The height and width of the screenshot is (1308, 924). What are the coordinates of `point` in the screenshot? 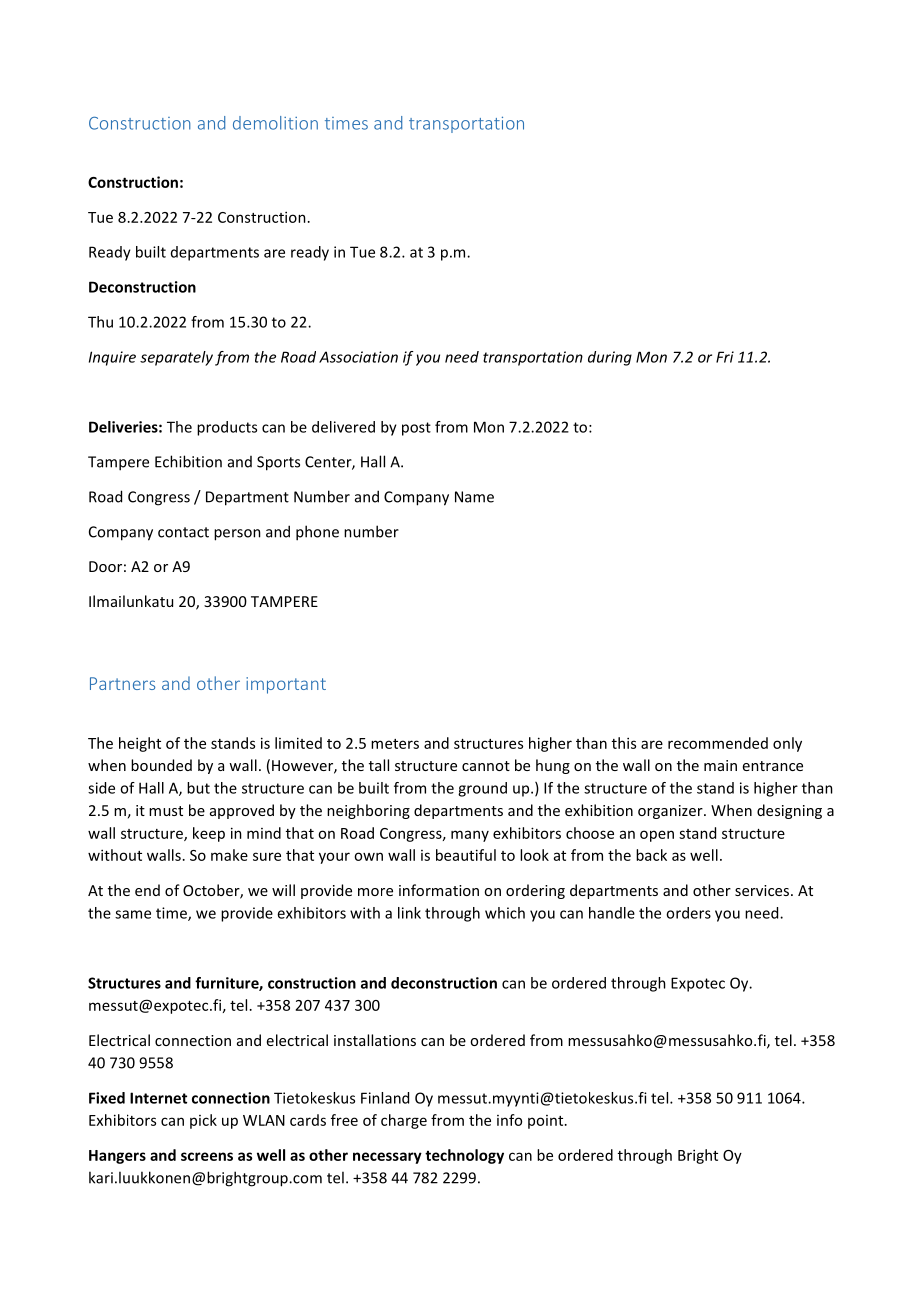 It's located at (547, 1122).
